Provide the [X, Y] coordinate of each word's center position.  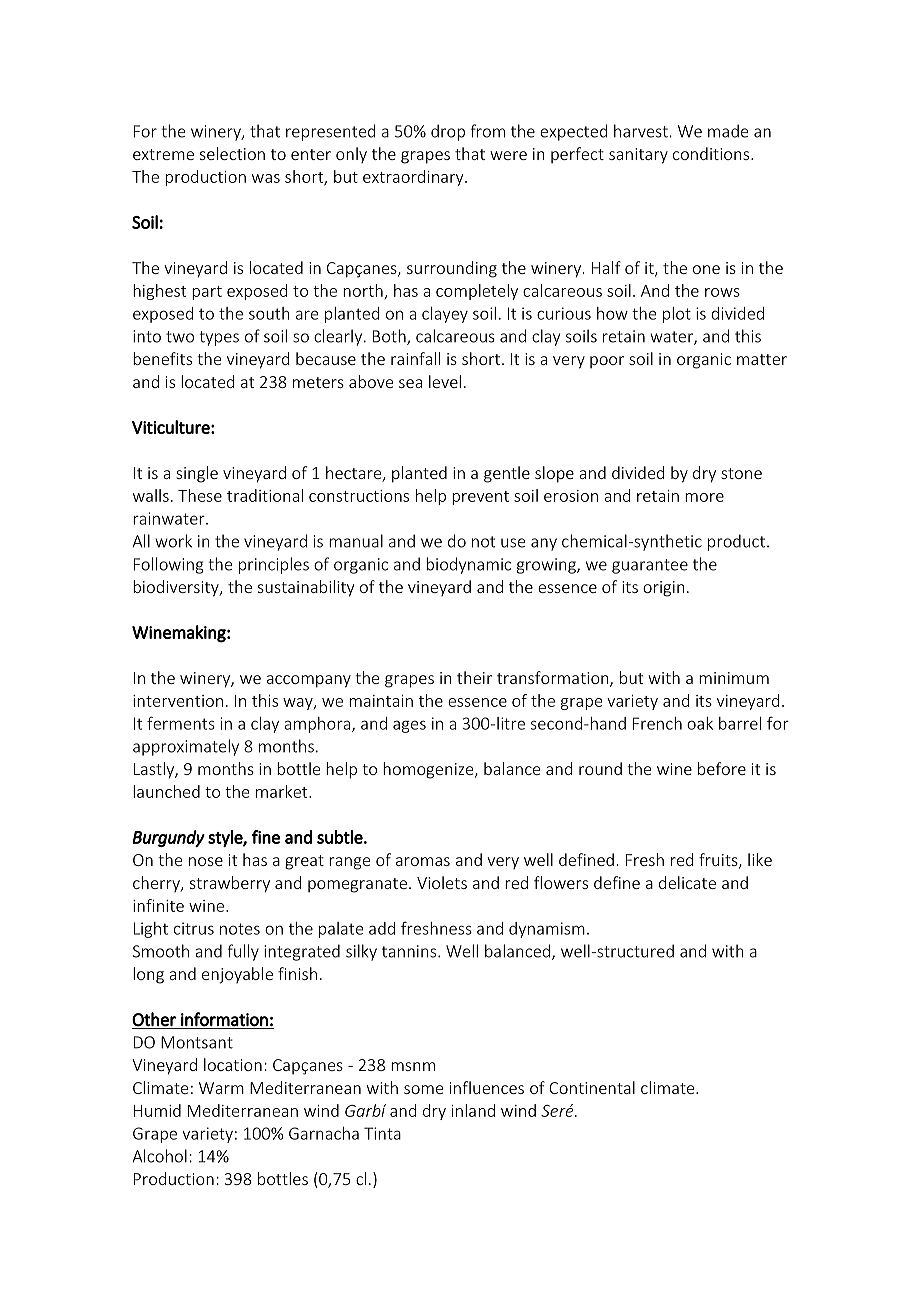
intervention [178, 701]
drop [448, 132]
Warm [221, 1088]
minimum [734, 678]
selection [232, 153]
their [474, 677]
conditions [712, 153]
